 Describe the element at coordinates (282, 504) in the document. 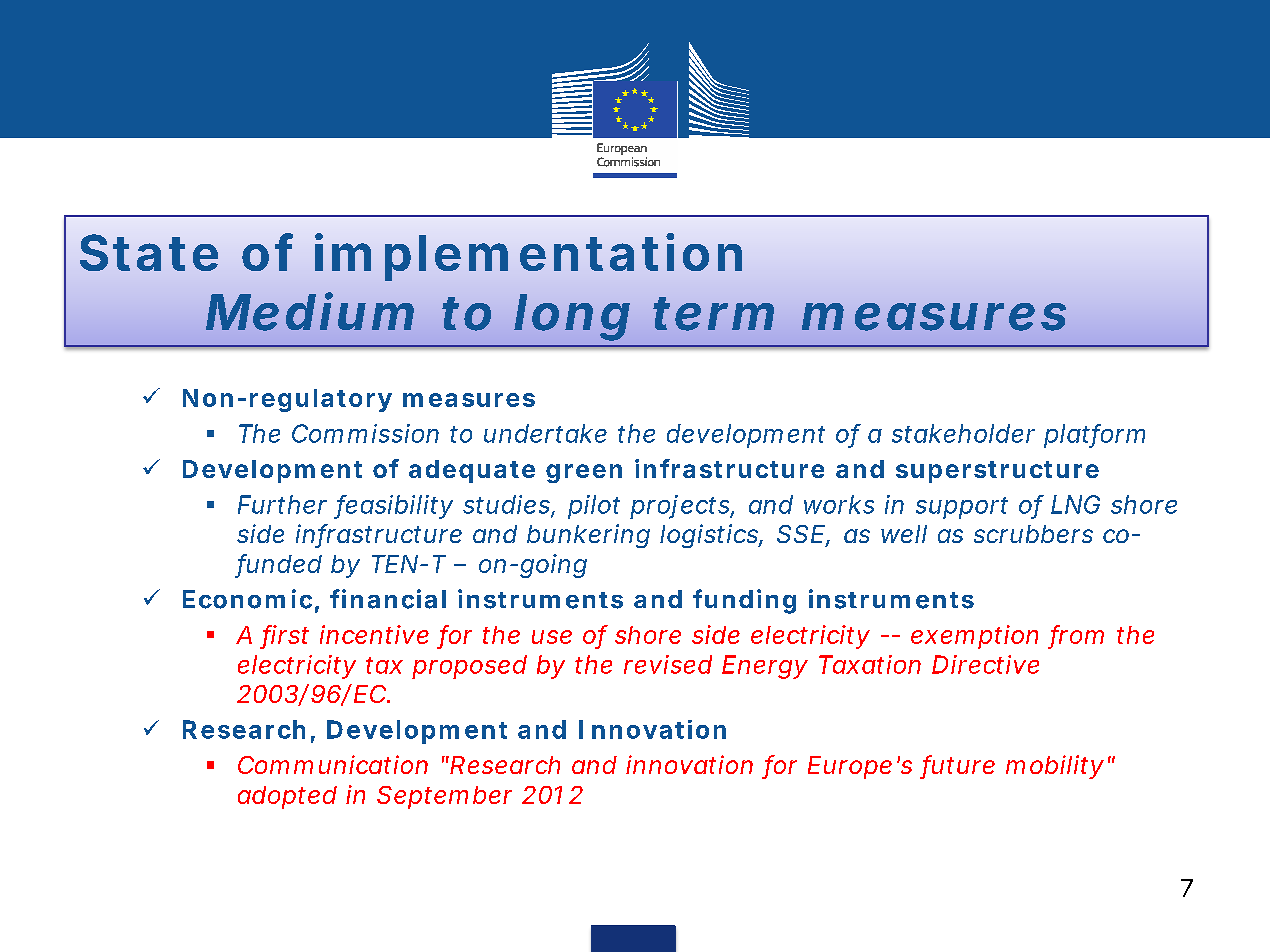

I see `Further` at that location.
